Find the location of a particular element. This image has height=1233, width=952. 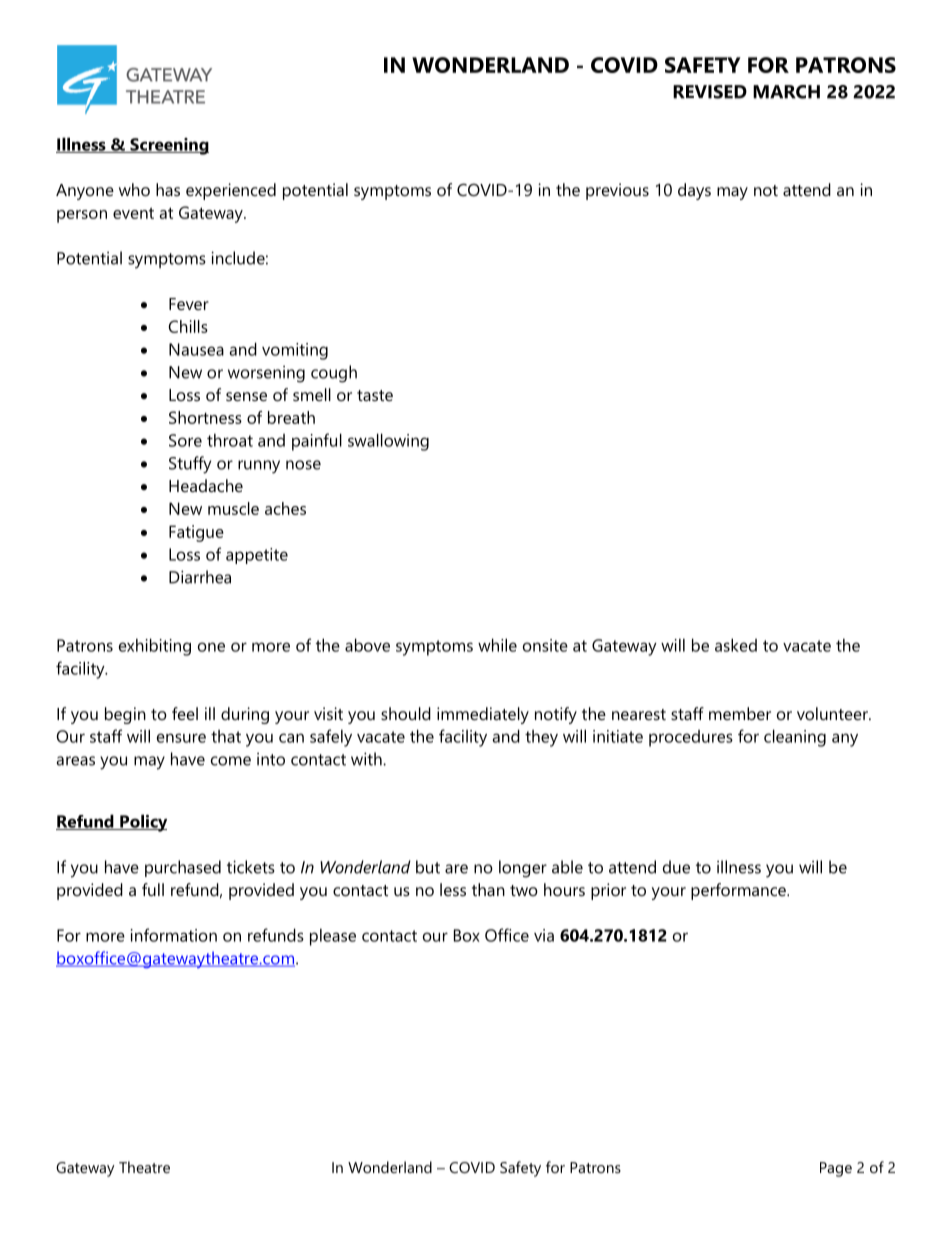

asked is located at coordinates (736, 645).
